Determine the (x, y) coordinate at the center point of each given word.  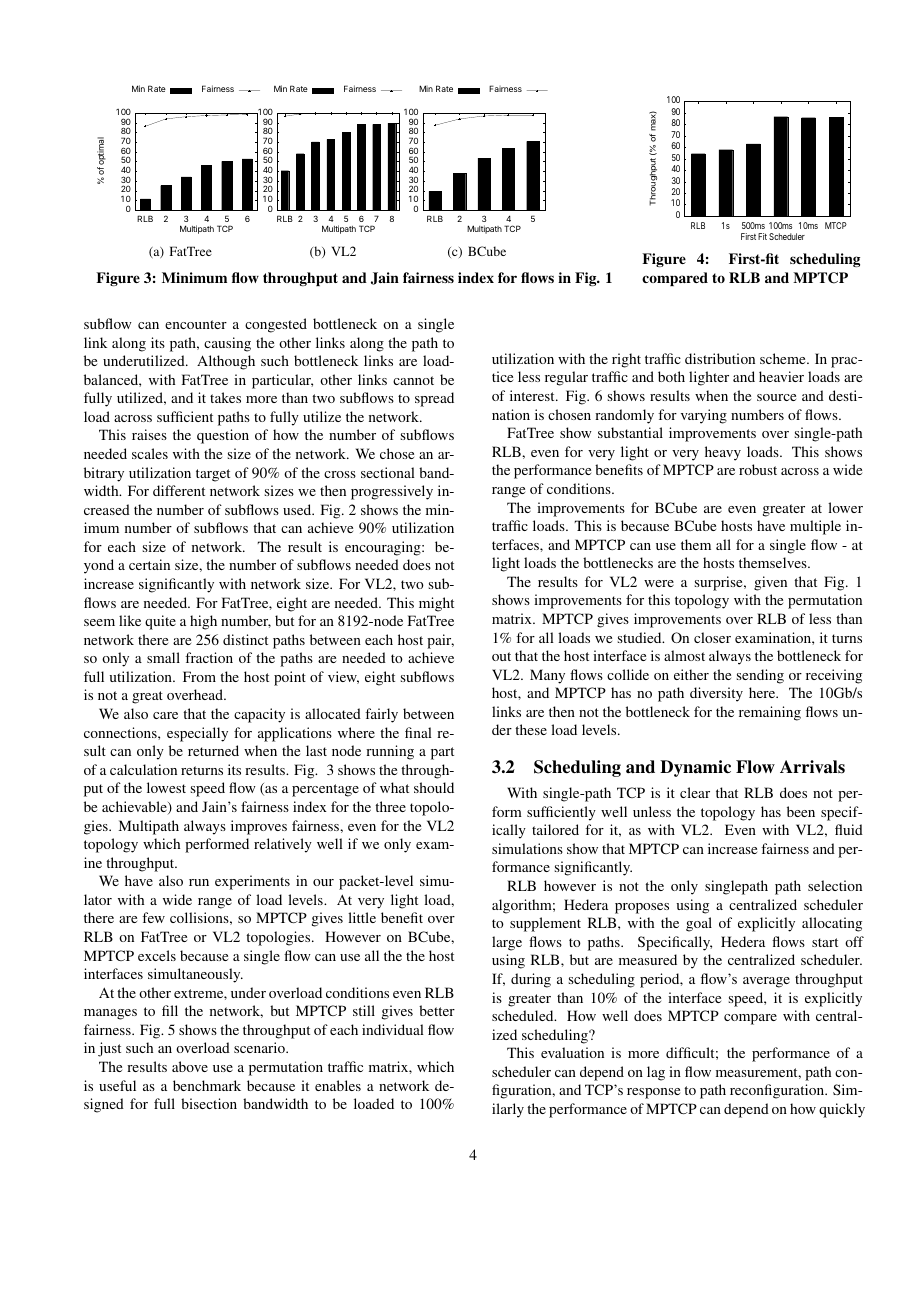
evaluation (572, 1052)
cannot (413, 380)
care (165, 715)
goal (699, 924)
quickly (842, 1110)
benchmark (207, 1085)
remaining (770, 713)
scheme (784, 358)
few (153, 917)
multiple (815, 527)
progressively (392, 492)
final (418, 732)
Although (226, 362)
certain (149, 564)
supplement (545, 924)
